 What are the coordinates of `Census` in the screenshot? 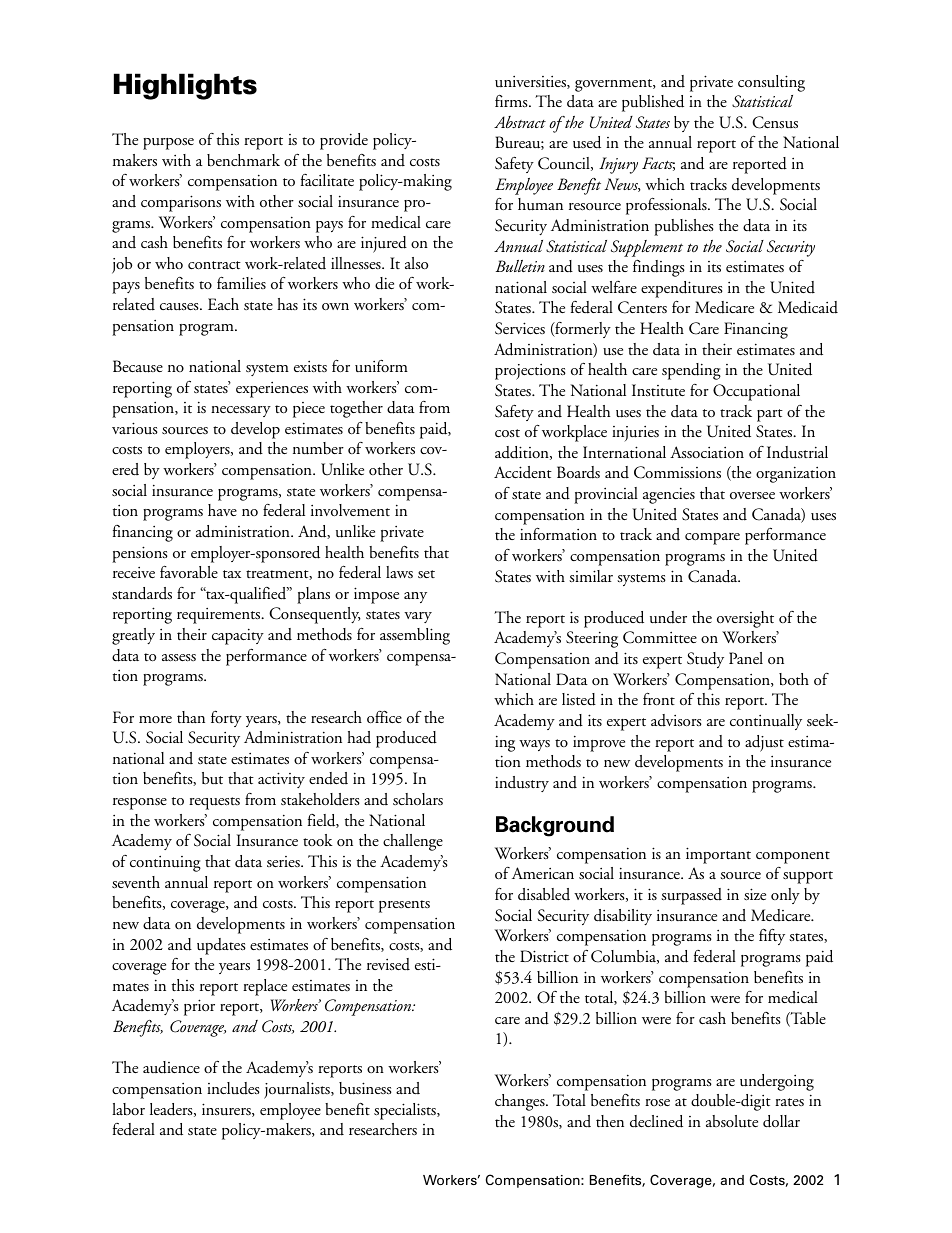 It's located at (775, 122).
